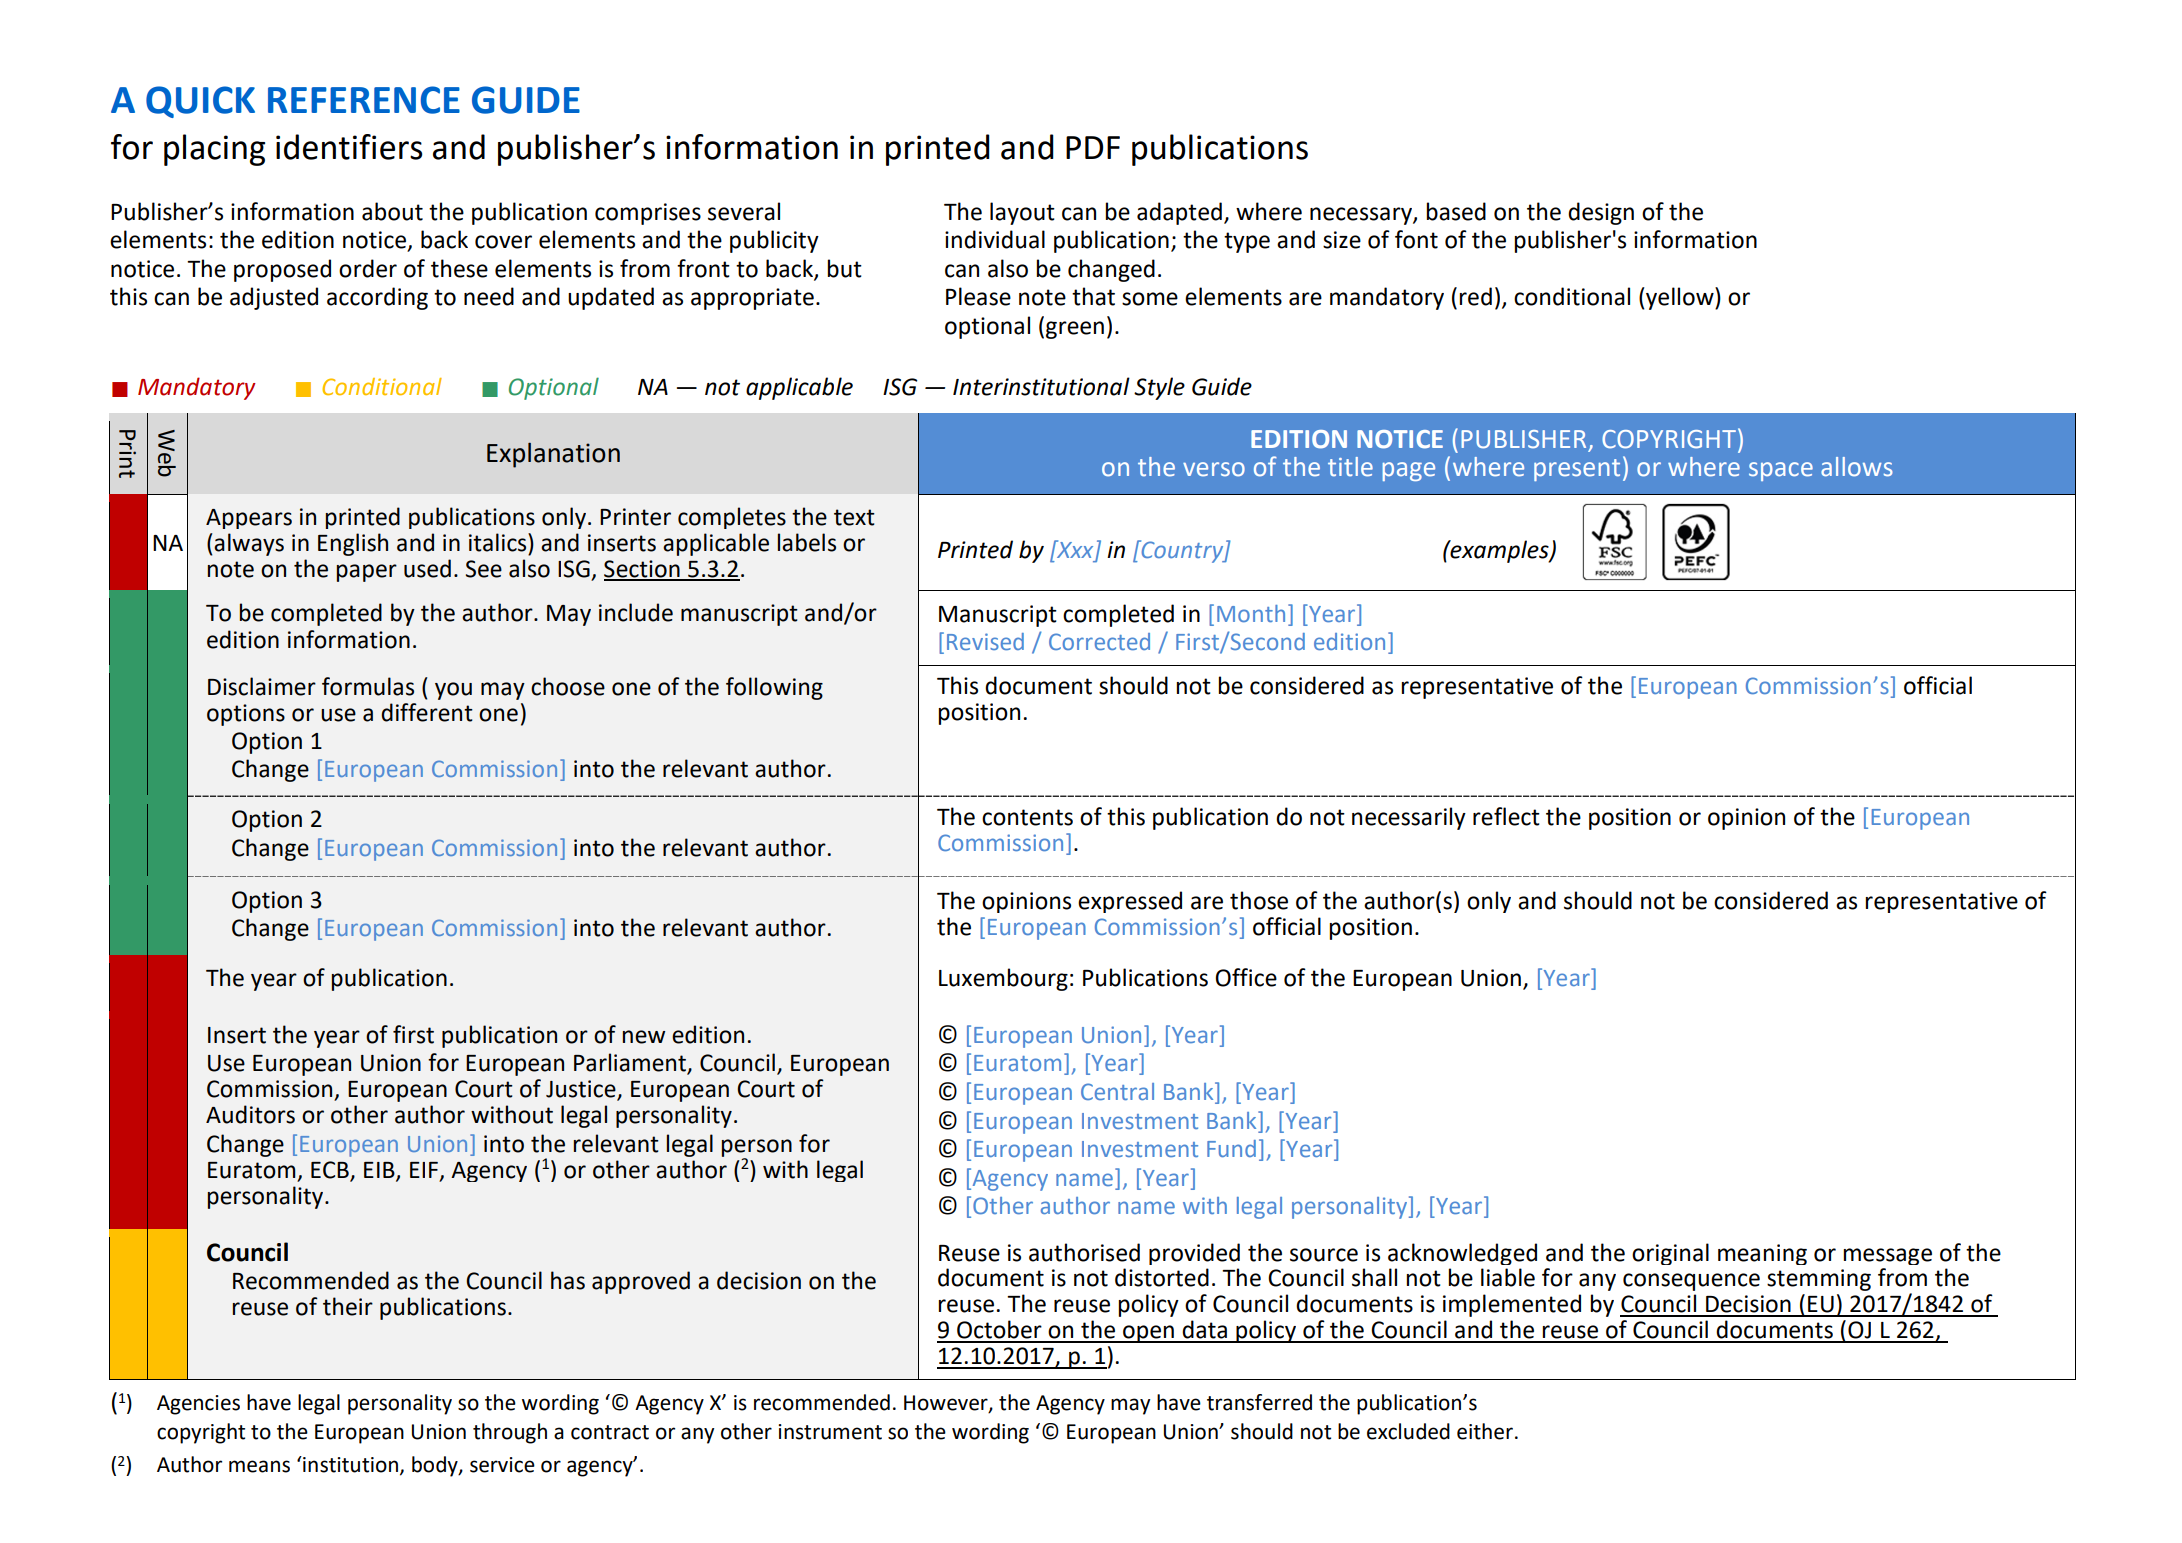 The height and width of the image is (1543, 2182). I want to click on design, so click(1601, 213).
